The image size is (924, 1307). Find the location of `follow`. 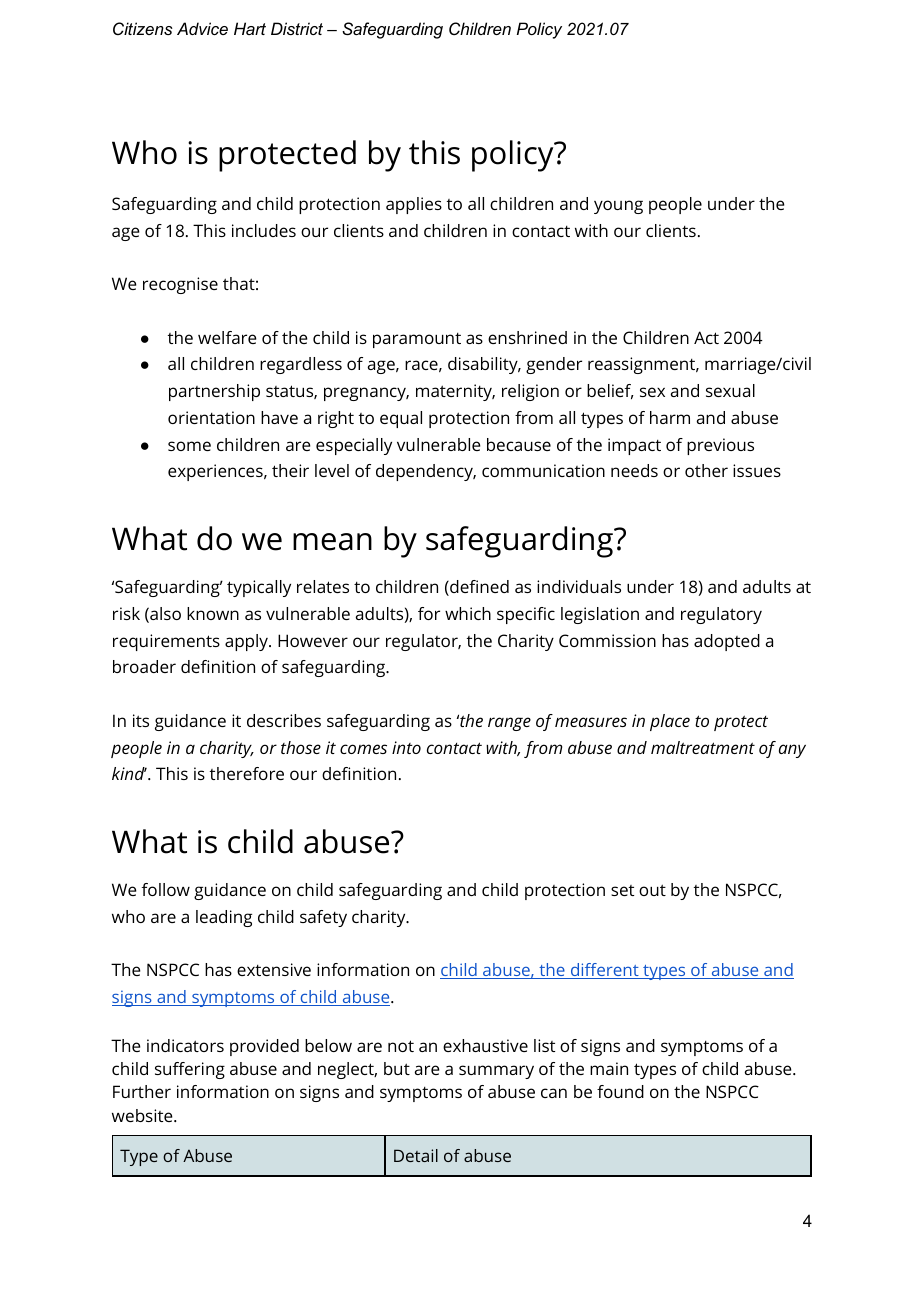

follow is located at coordinates (166, 889).
